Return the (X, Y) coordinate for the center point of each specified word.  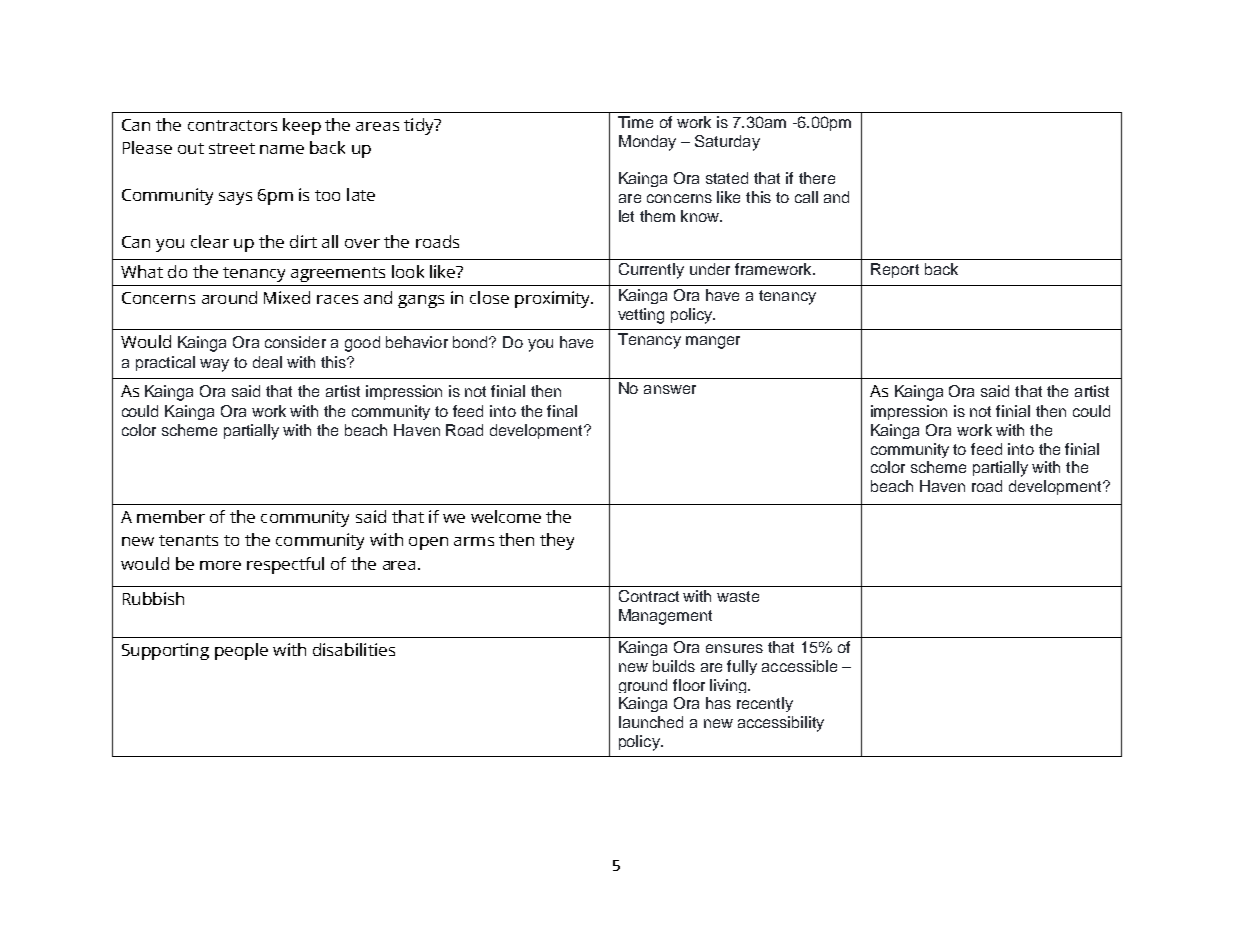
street (232, 148)
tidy (420, 126)
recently (765, 704)
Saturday (727, 143)
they (557, 541)
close (489, 297)
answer (670, 389)
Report (895, 270)
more (220, 565)
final (562, 411)
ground (643, 686)
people (241, 651)
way (214, 365)
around (229, 297)
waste (738, 596)
